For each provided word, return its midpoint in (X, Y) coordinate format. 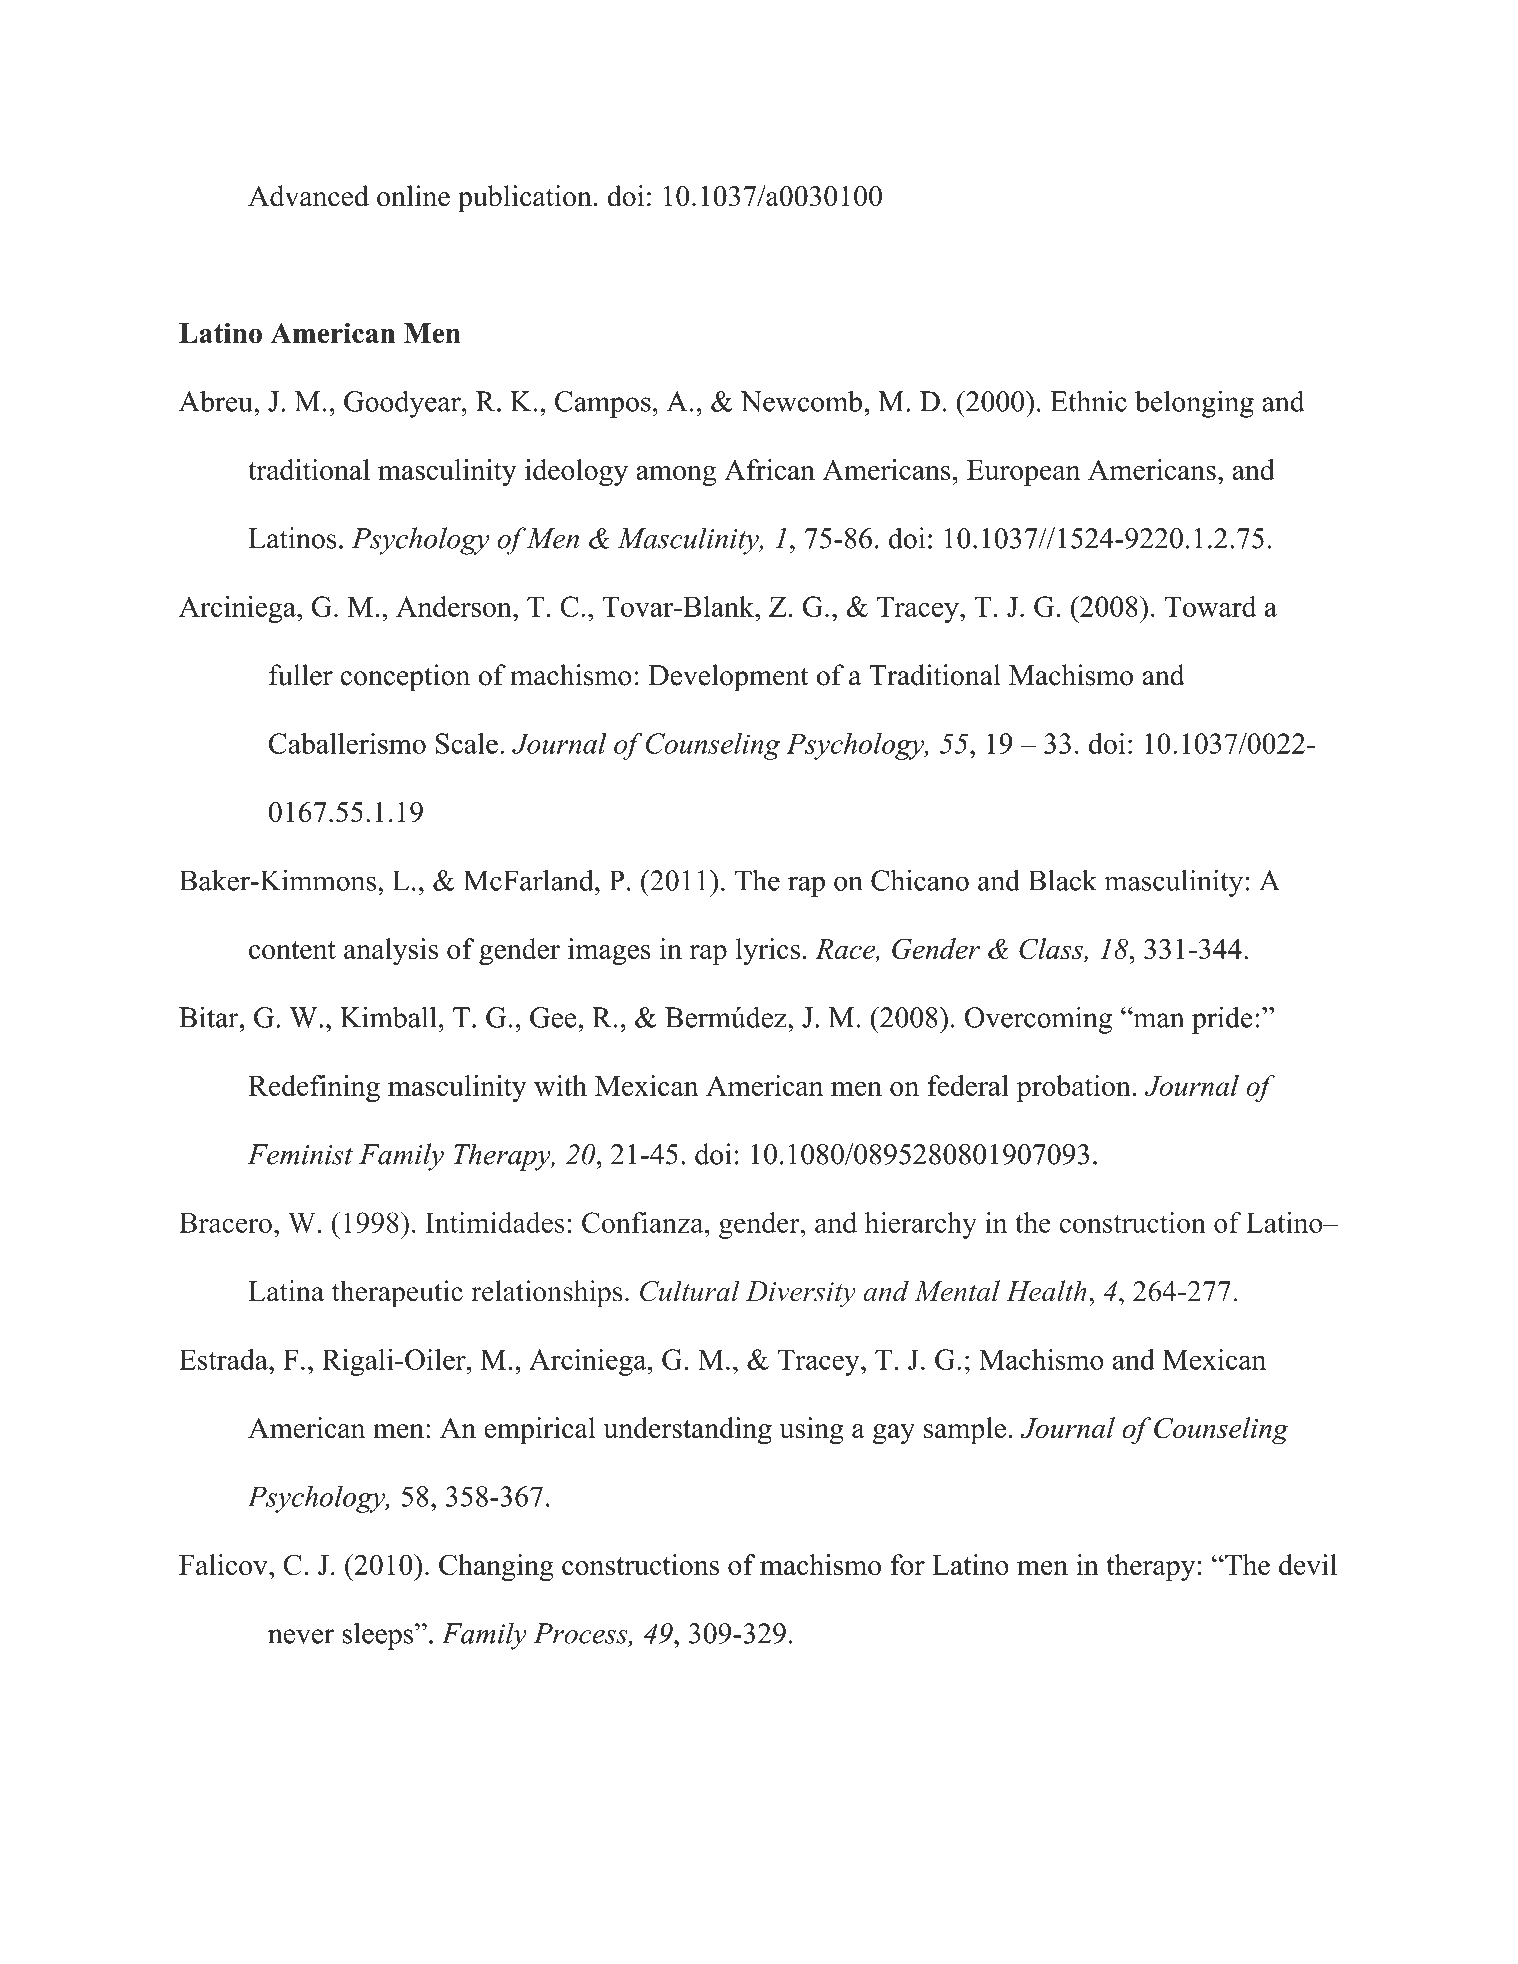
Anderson (455, 606)
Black (1062, 880)
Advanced (308, 196)
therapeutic (397, 1294)
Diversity (801, 1294)
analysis (391, 952)
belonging (1194, 404)
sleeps (379, 1636)
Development (728, 678)
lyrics (768, 951)
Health (1046, 1291)
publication (525, 199)
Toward (1211, 606)
